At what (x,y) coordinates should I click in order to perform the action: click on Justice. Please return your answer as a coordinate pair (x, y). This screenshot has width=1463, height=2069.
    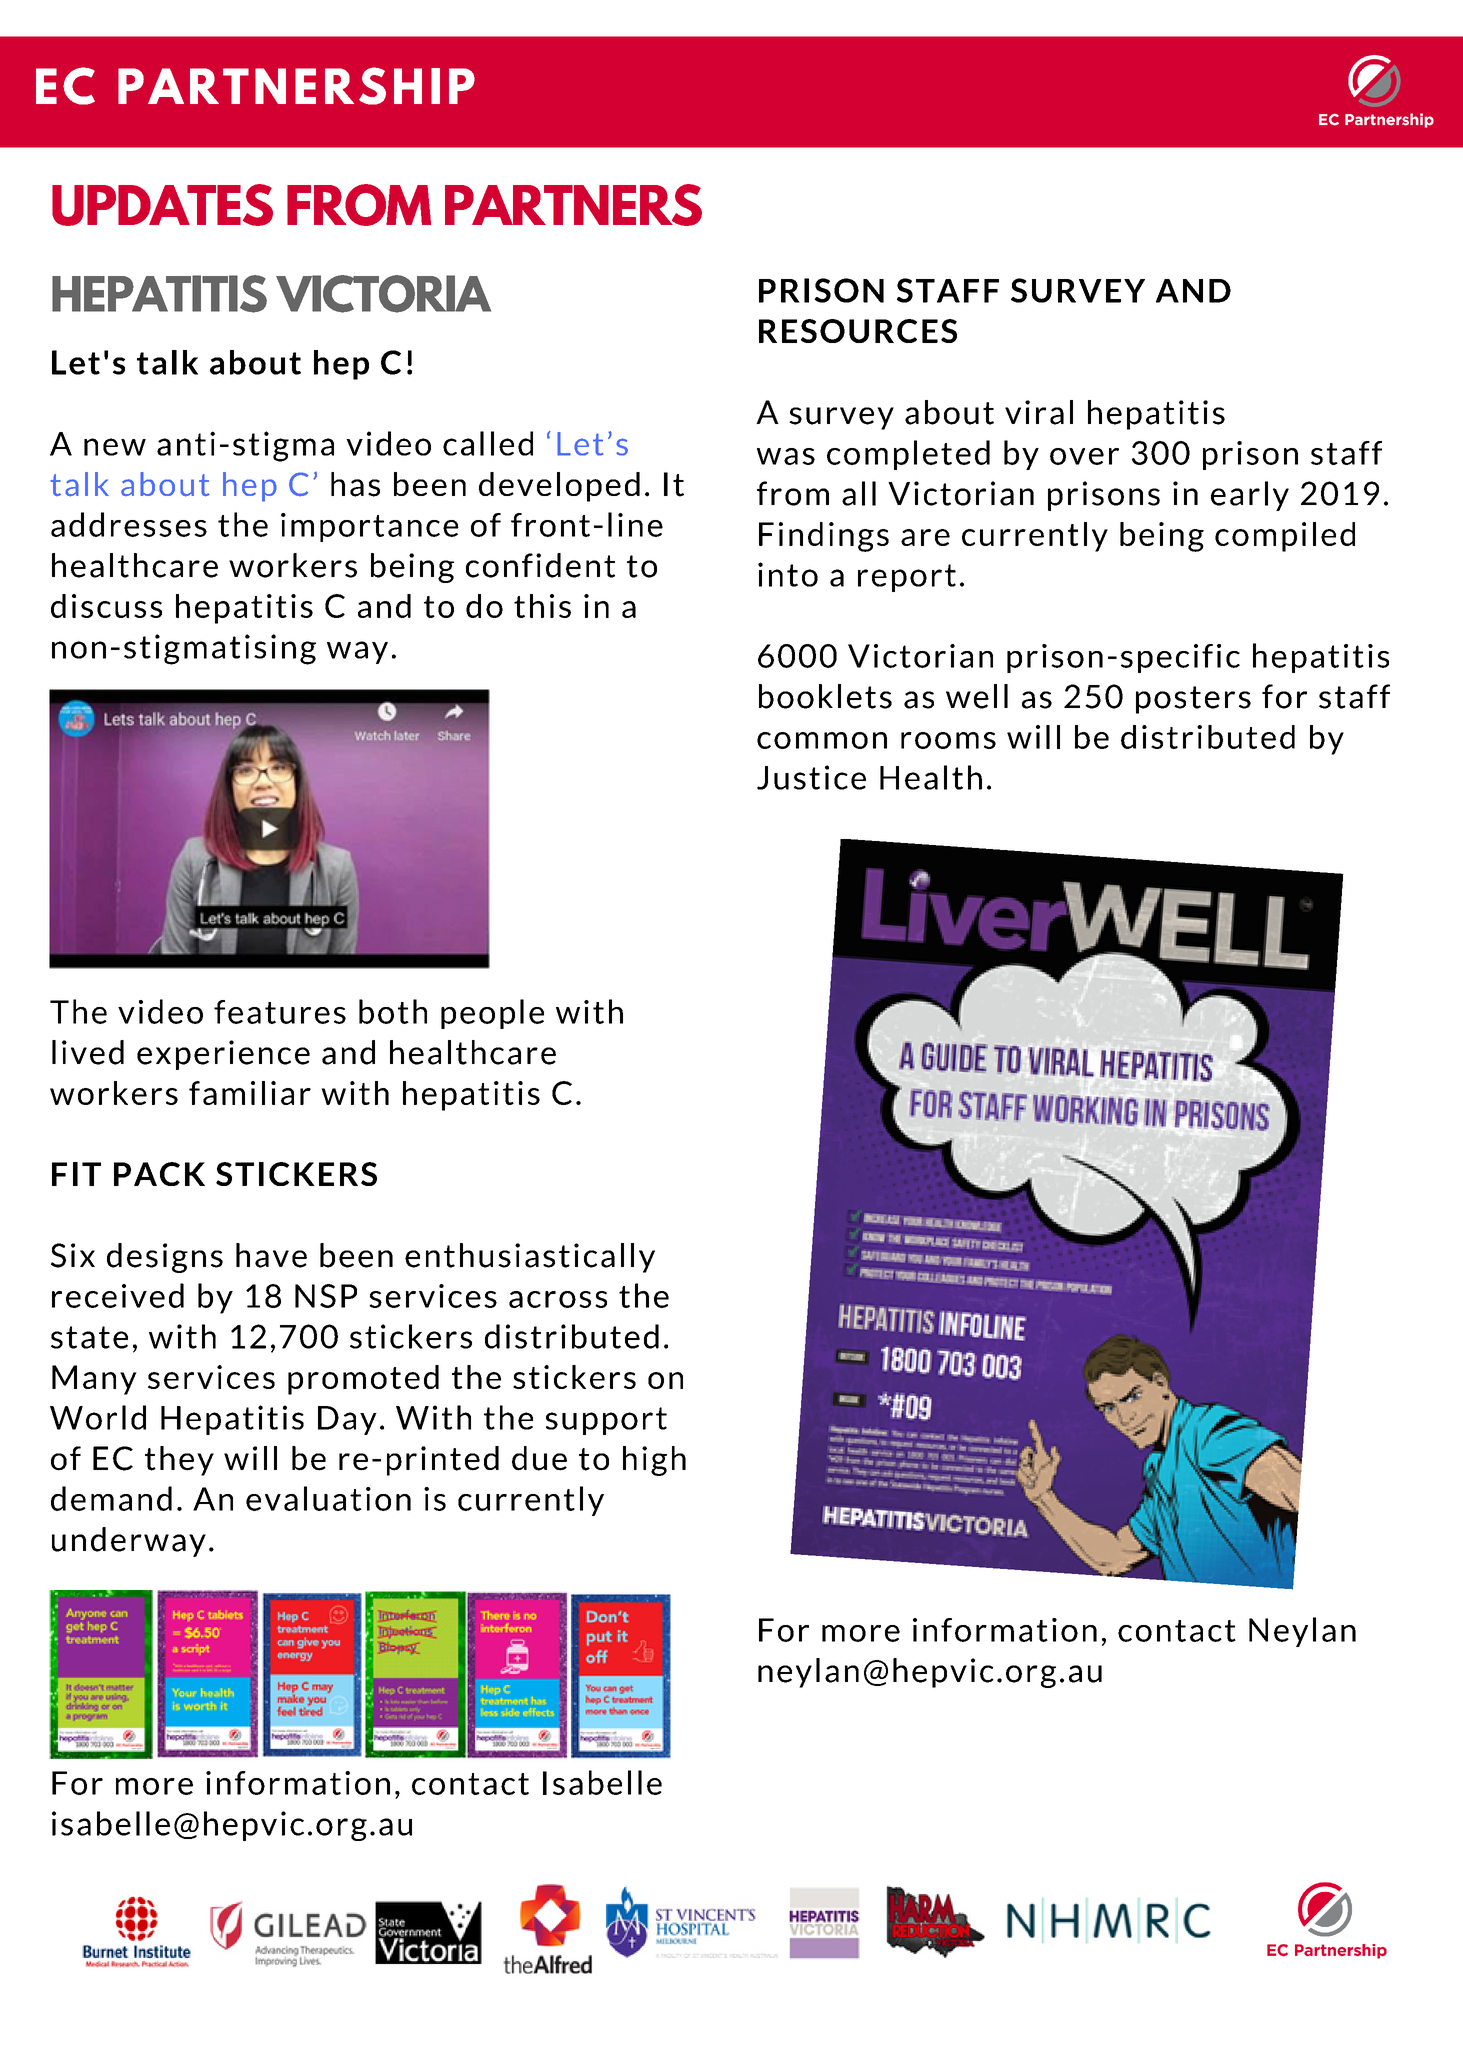
    Looking at the image, I should click on (811, 777).
